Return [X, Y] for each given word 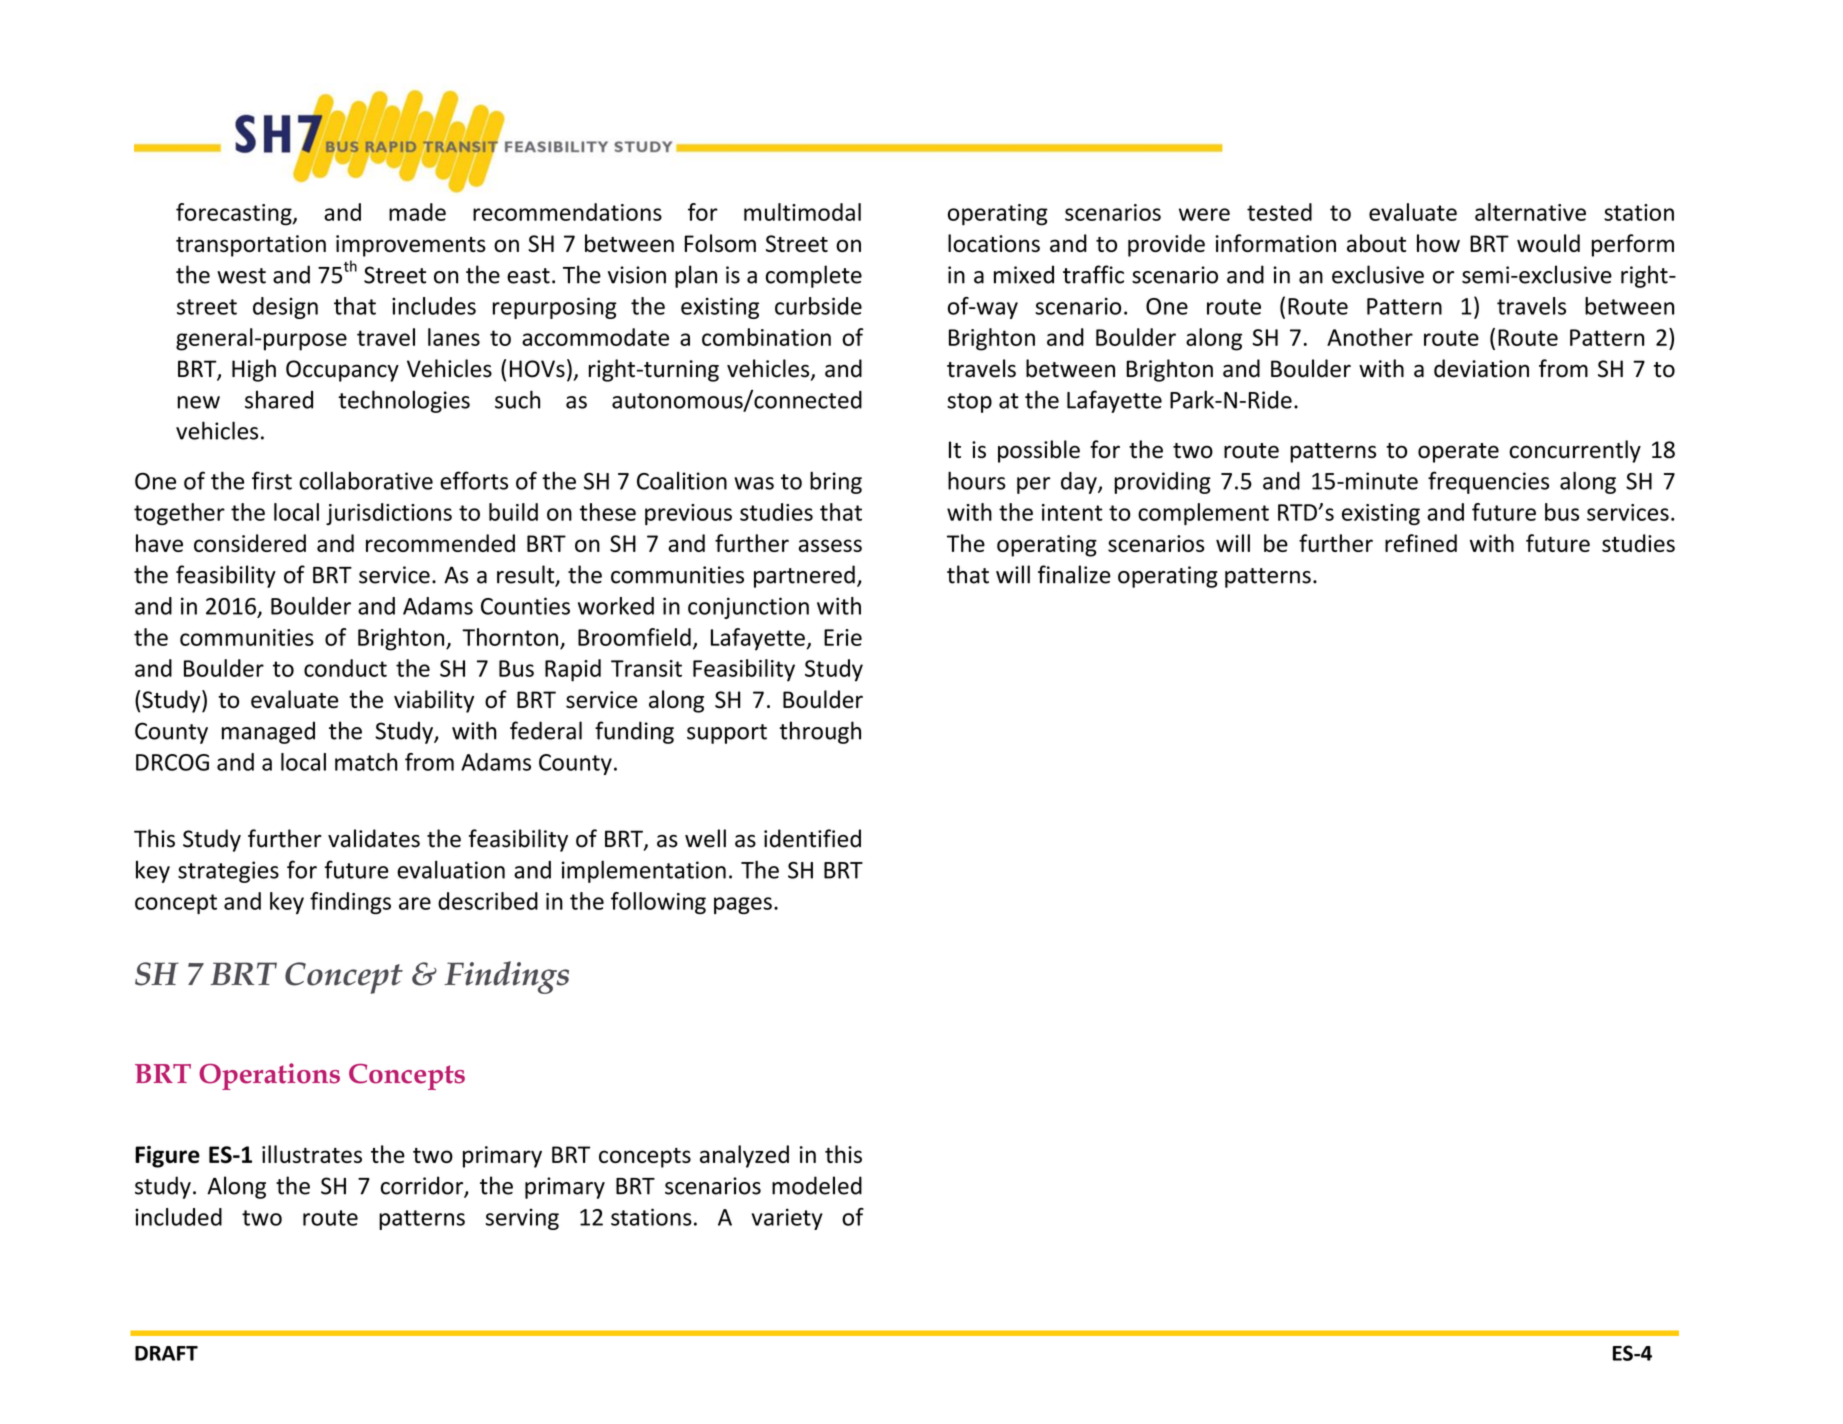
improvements [411, 246]
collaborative [366, 480]
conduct [345, 668]
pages [743, 905]
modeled [817, 1185]
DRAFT [166, 1353]
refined [1421, 543]
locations [994, 243]
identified [812, 838]
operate [1458, 453]
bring [836, 482]
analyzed [744, 1156]
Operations [269, 1076]
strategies [228, 872]
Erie [843, 637]
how [1438, 243]
